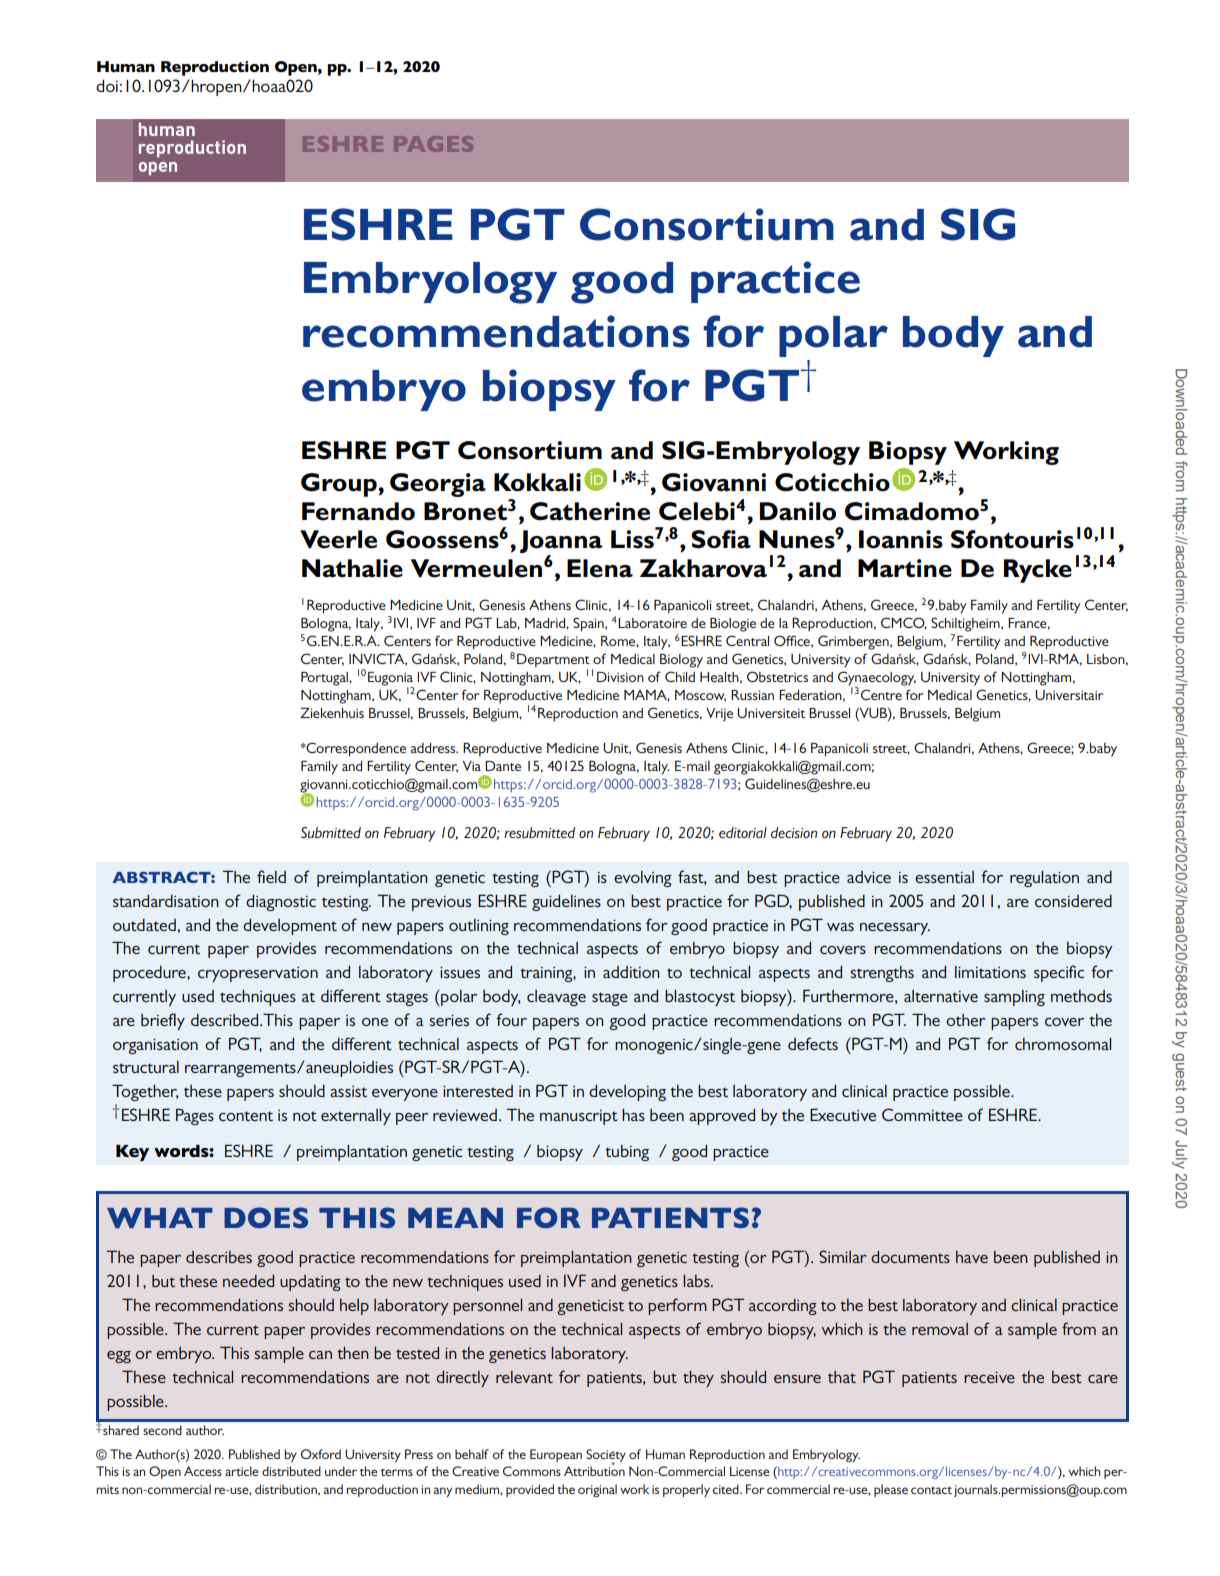  What do you see at coordinates (340, 485) in the screenshot?
I see `Group` at bounding box center [340, 485].
